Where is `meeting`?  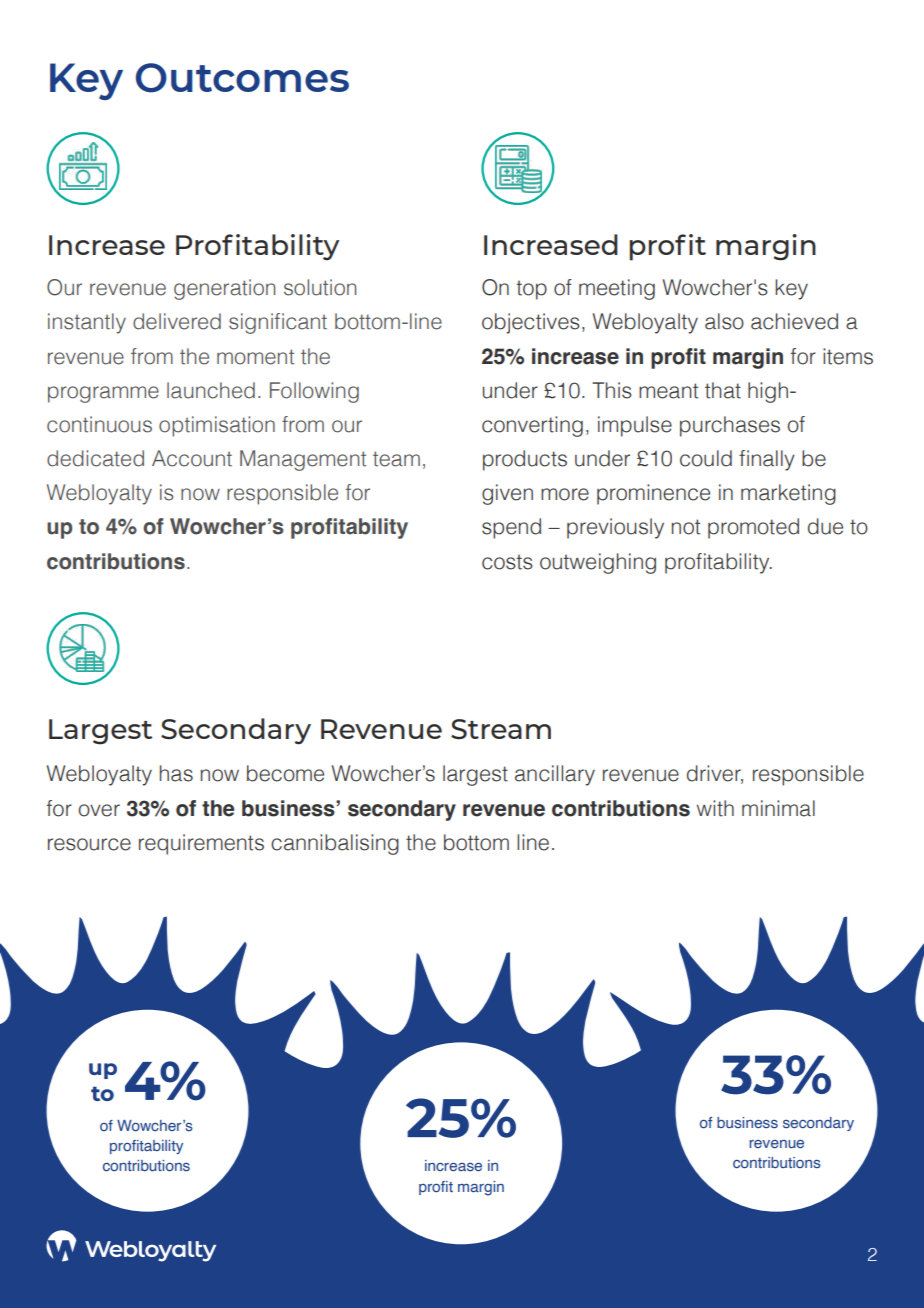 meeting is located at coordinates (617, 289).
